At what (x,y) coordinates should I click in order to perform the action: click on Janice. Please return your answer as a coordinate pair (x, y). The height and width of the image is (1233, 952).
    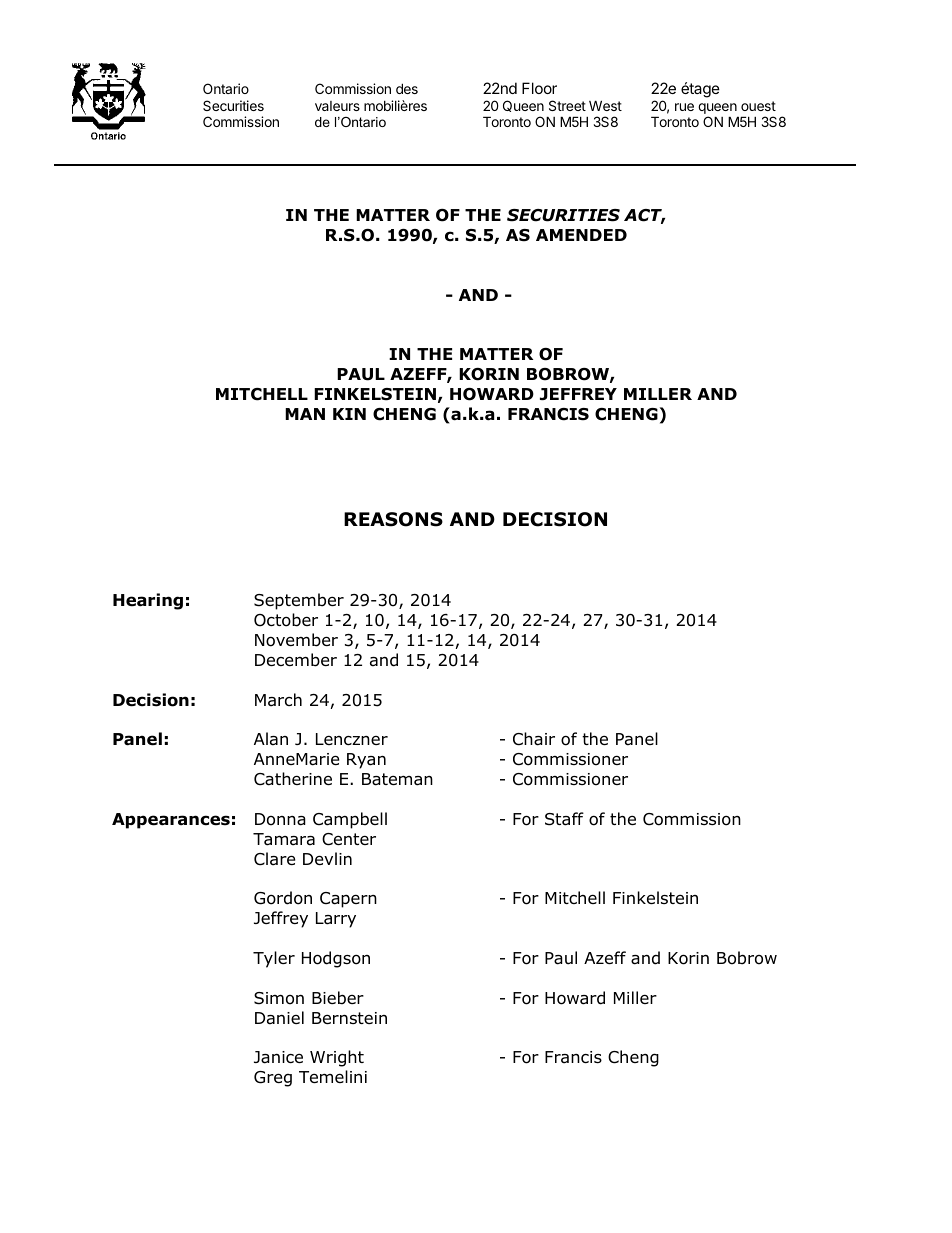
    Looking at the image, I should click on (278, 1057).
